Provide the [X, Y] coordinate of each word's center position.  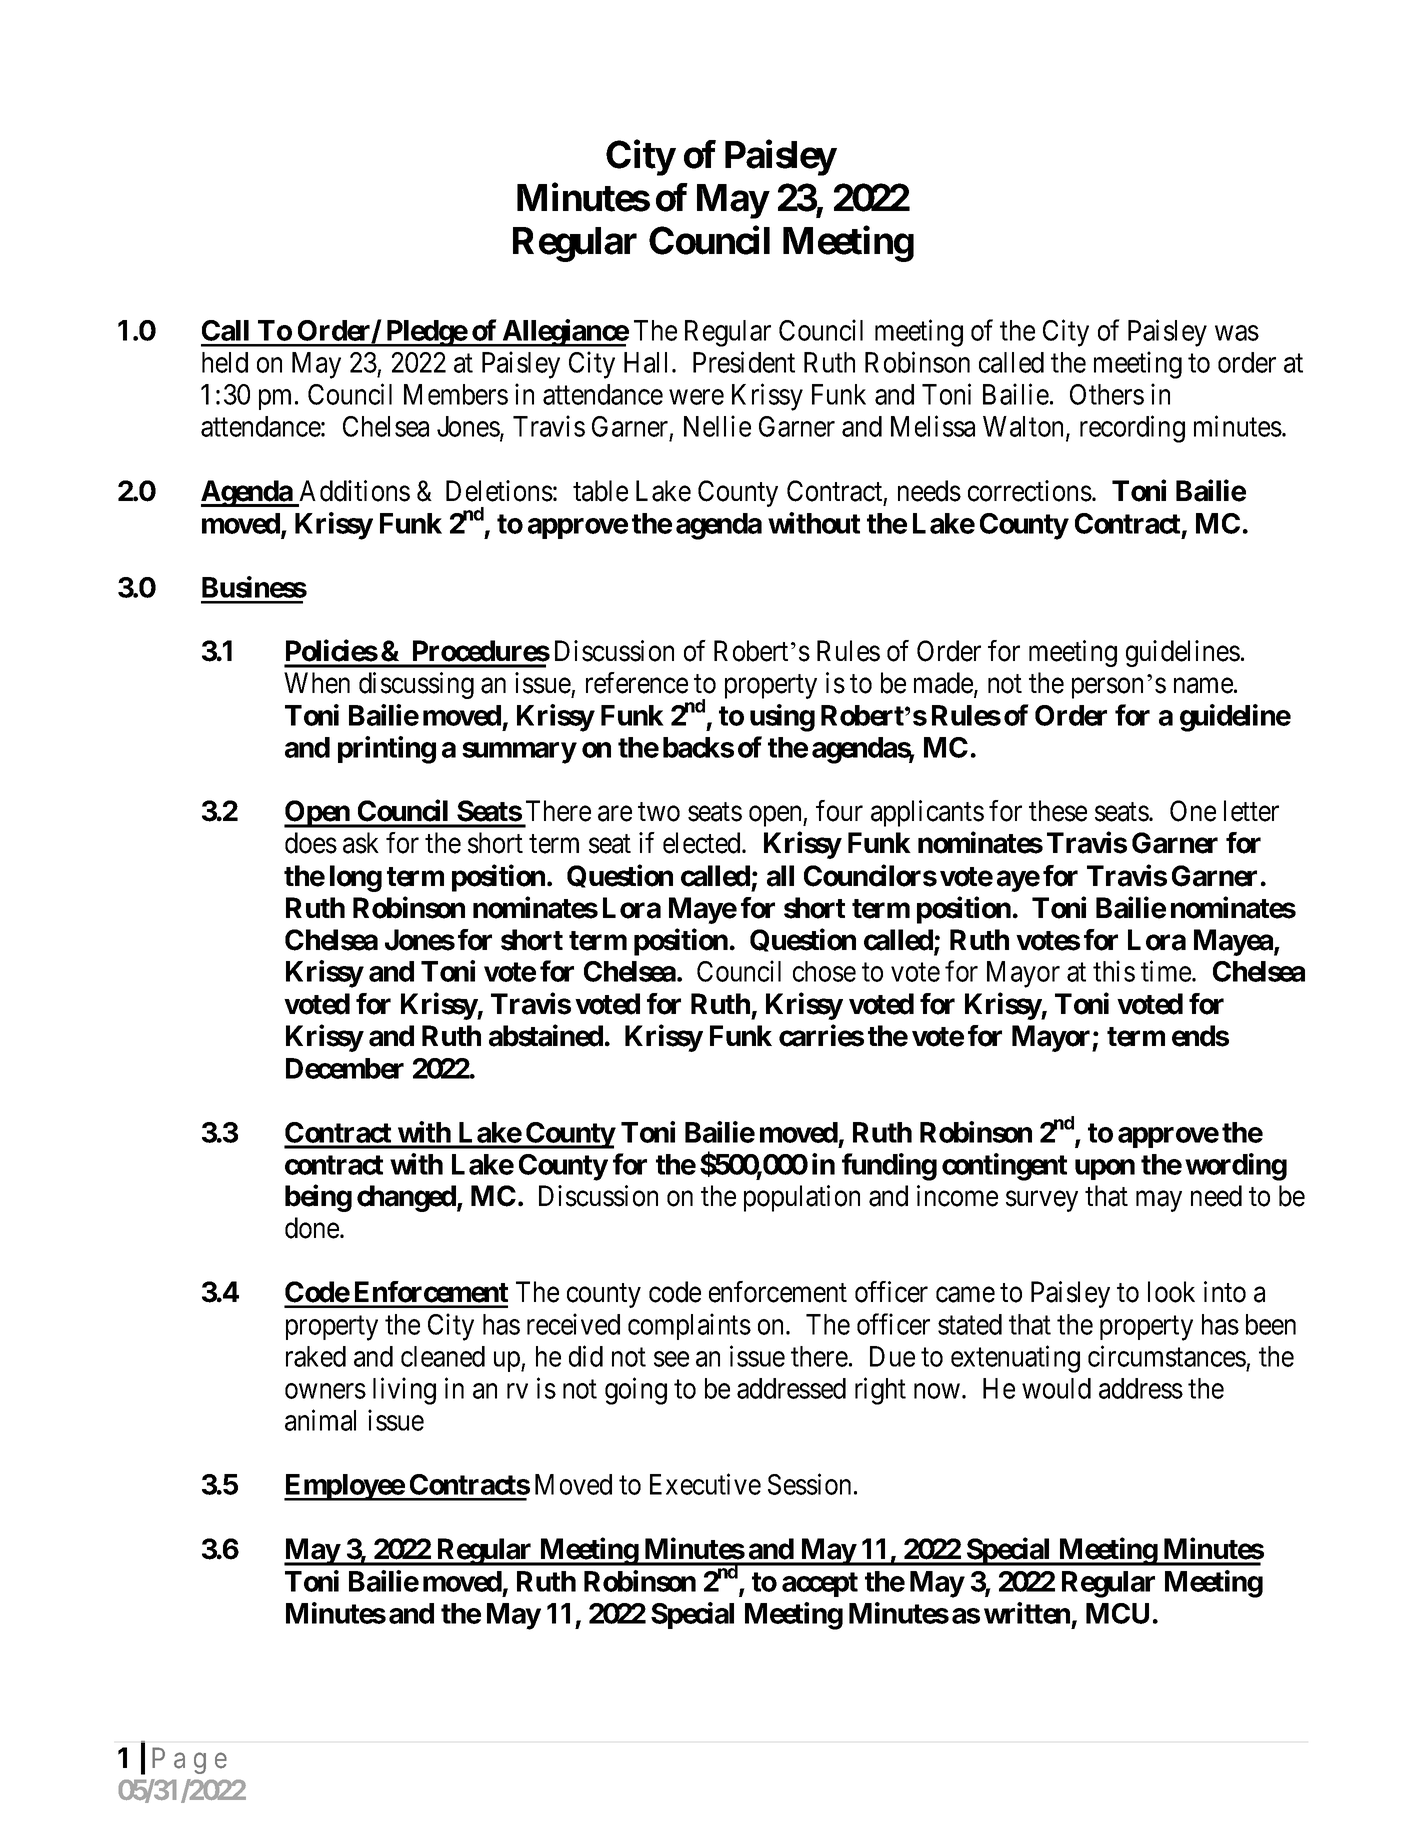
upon [1105, 1169]
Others [1107, 394]
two [659, 812]
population [802, 1198]
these [1058, 811]
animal [320, 1420]
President [744, 362]
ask [361, 843]
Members [456, 394]
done [313, 1228]
